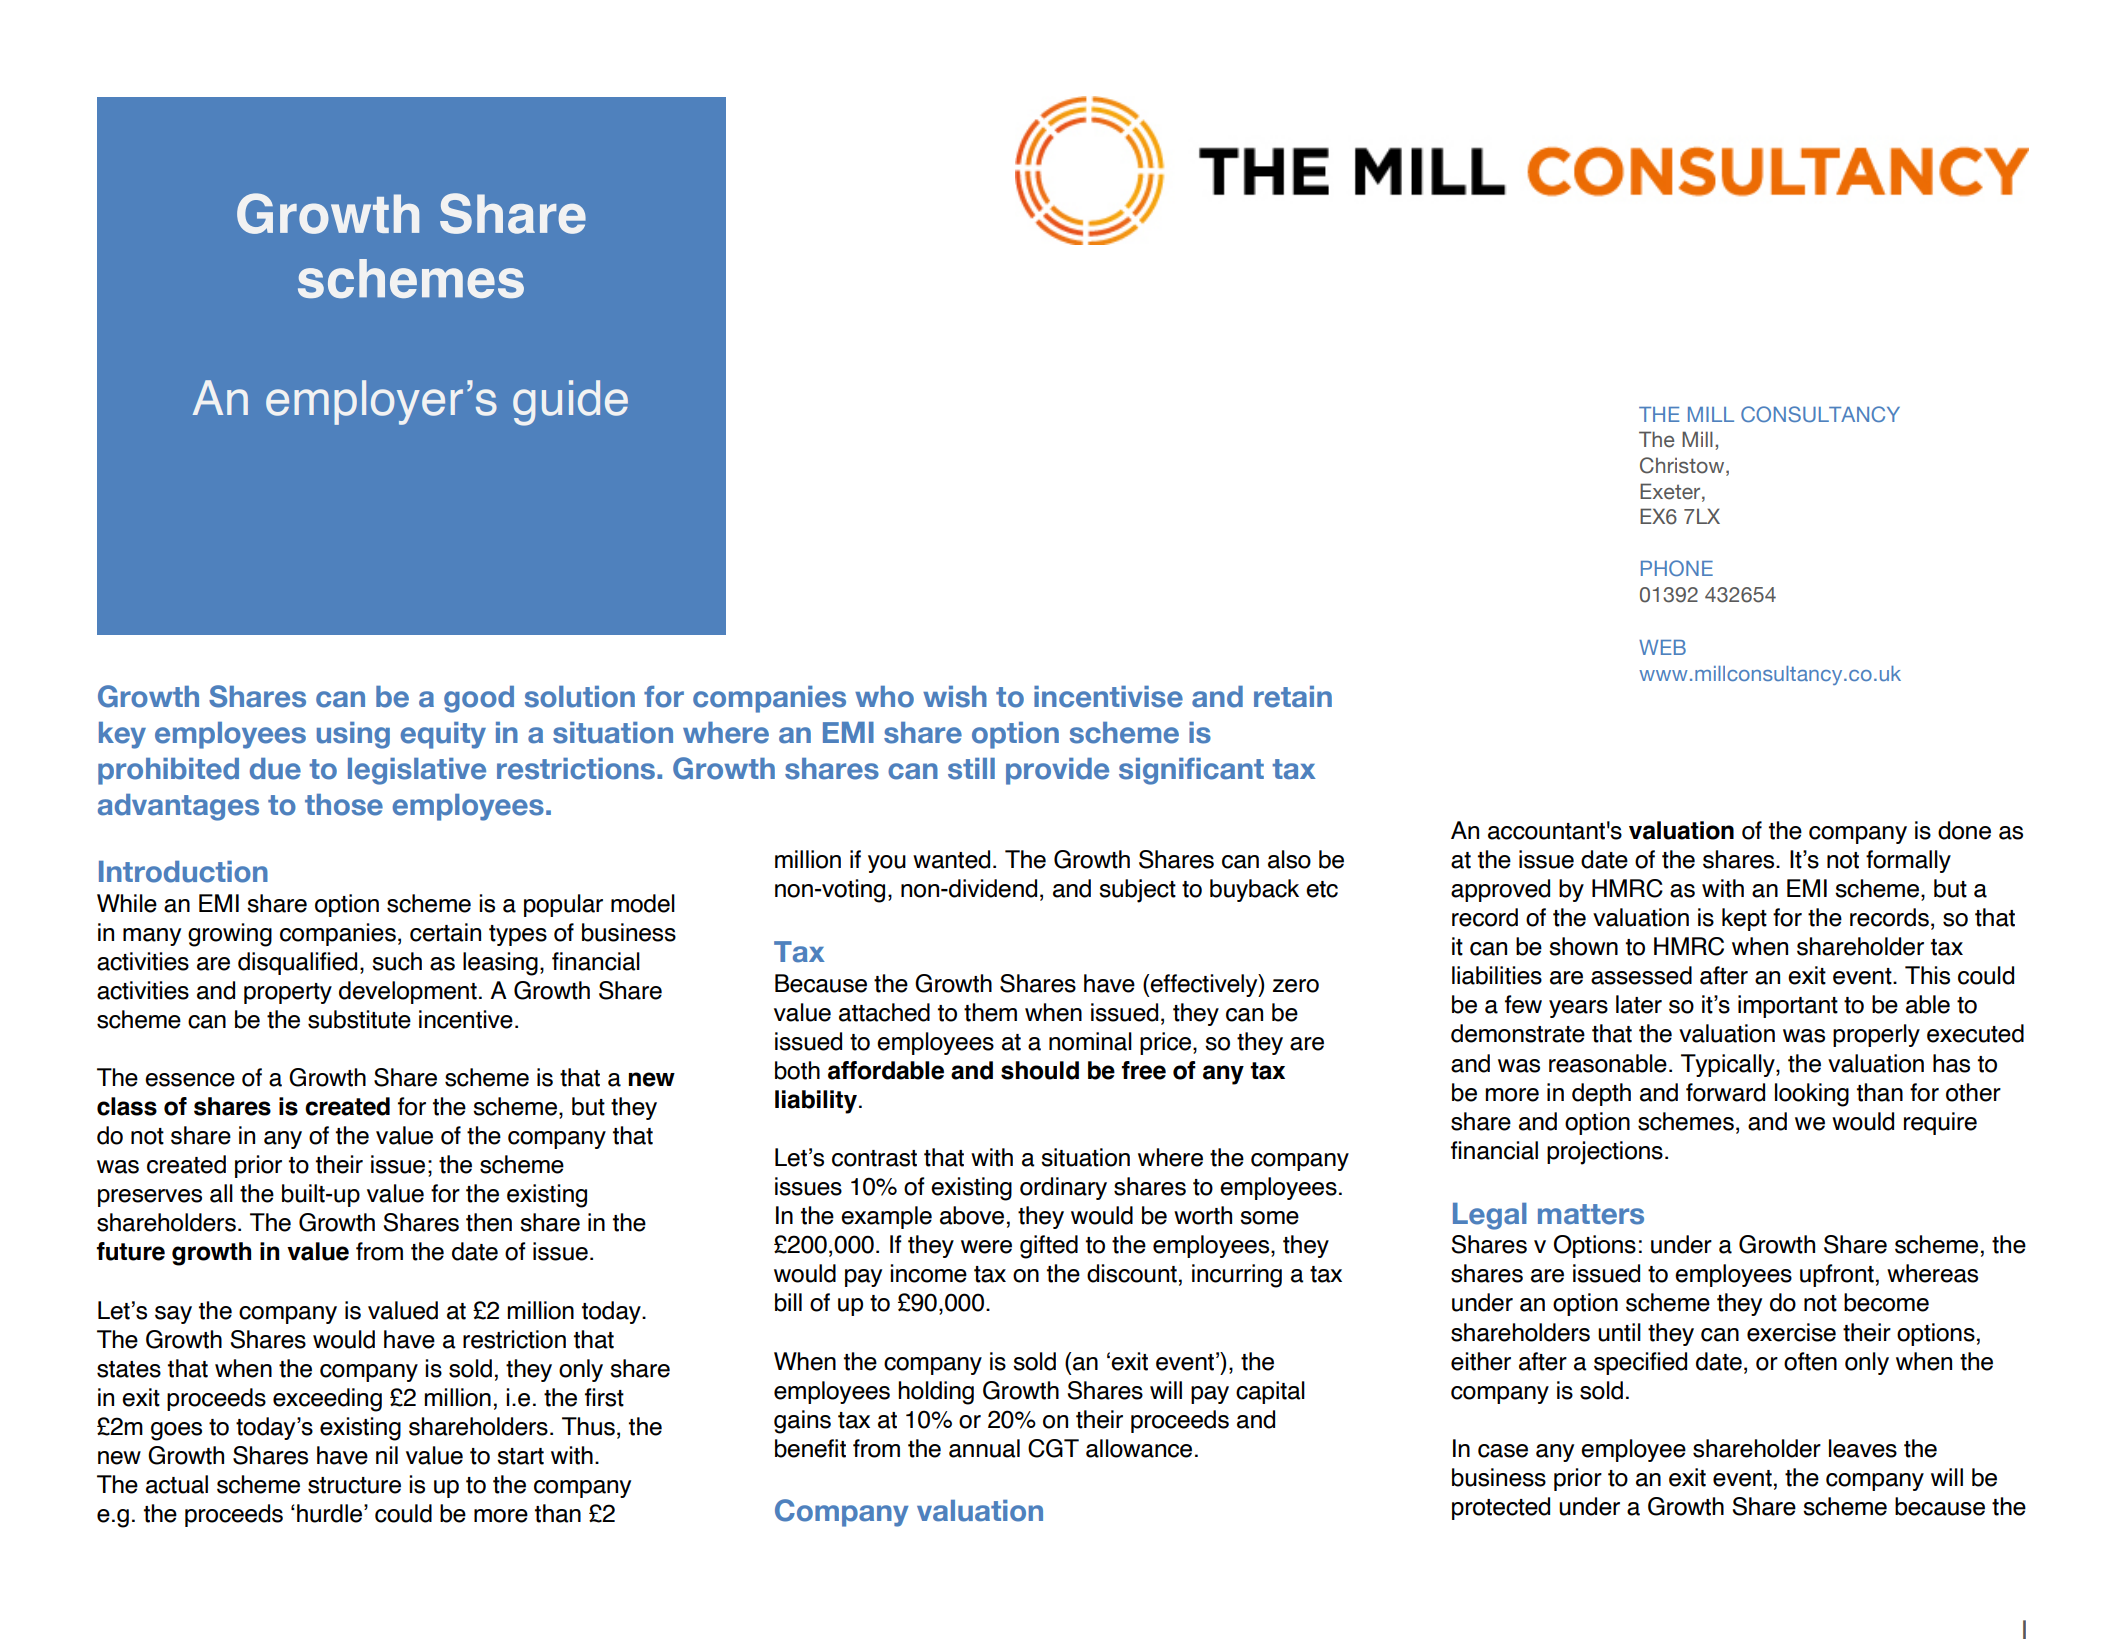 This screenshot has width=2128, height=1645. I want to click on WEB, so click(1662, 647).
